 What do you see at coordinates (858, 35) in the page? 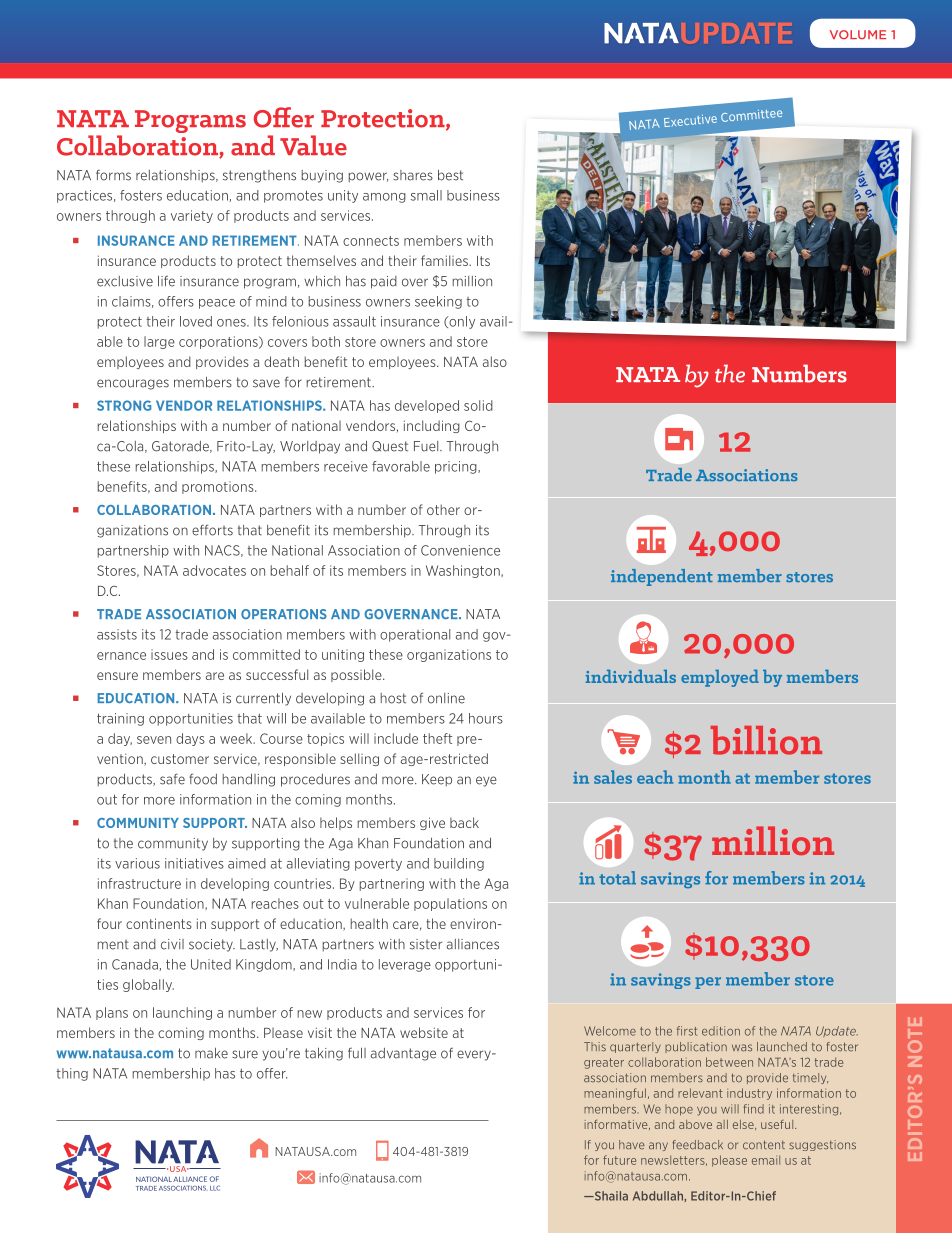
I see `VOLUME` at bounding box center [858, 35].
